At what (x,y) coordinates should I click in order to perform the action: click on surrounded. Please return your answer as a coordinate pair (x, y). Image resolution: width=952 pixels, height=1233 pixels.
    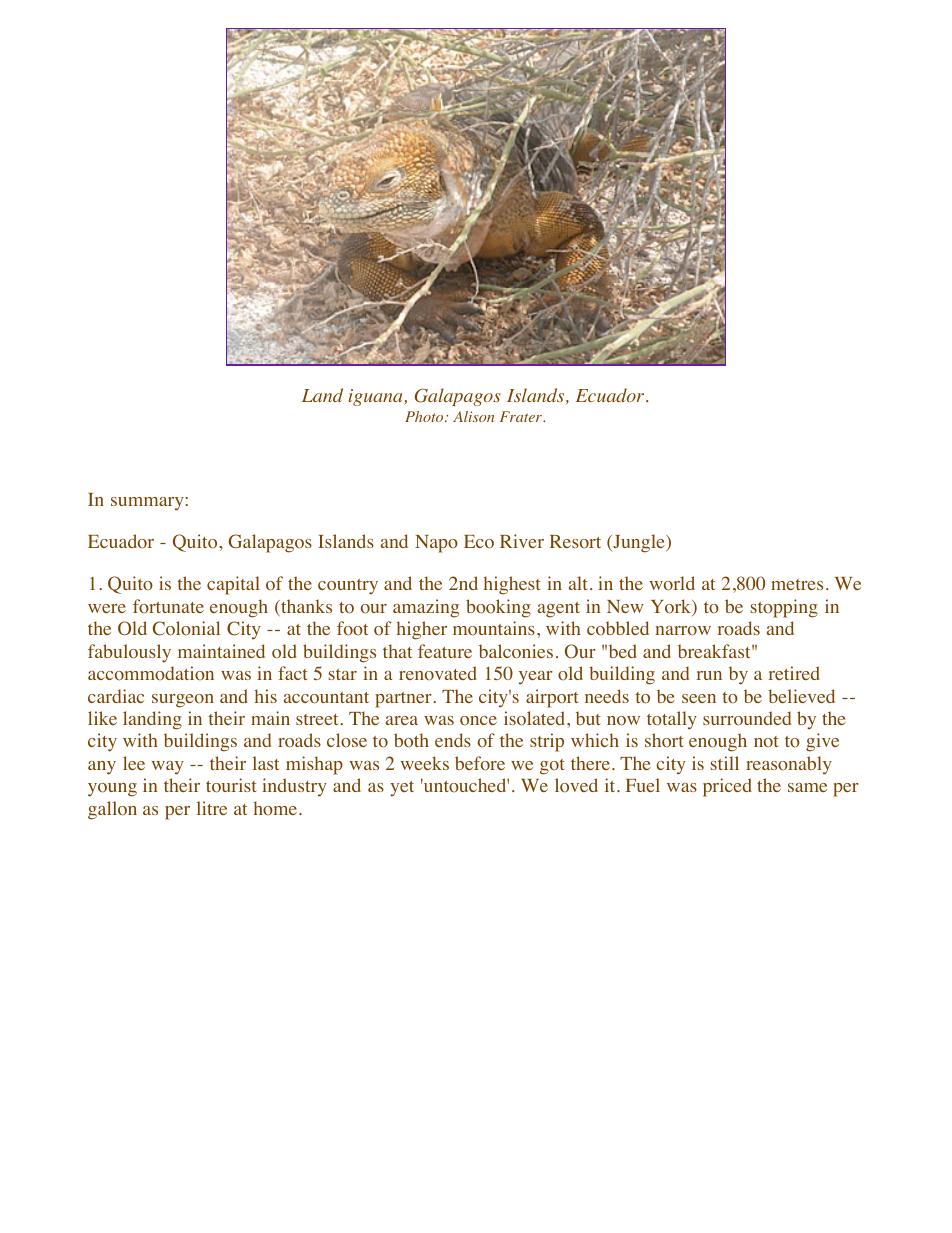
    Looking at the image, I should click on (747, 718).
